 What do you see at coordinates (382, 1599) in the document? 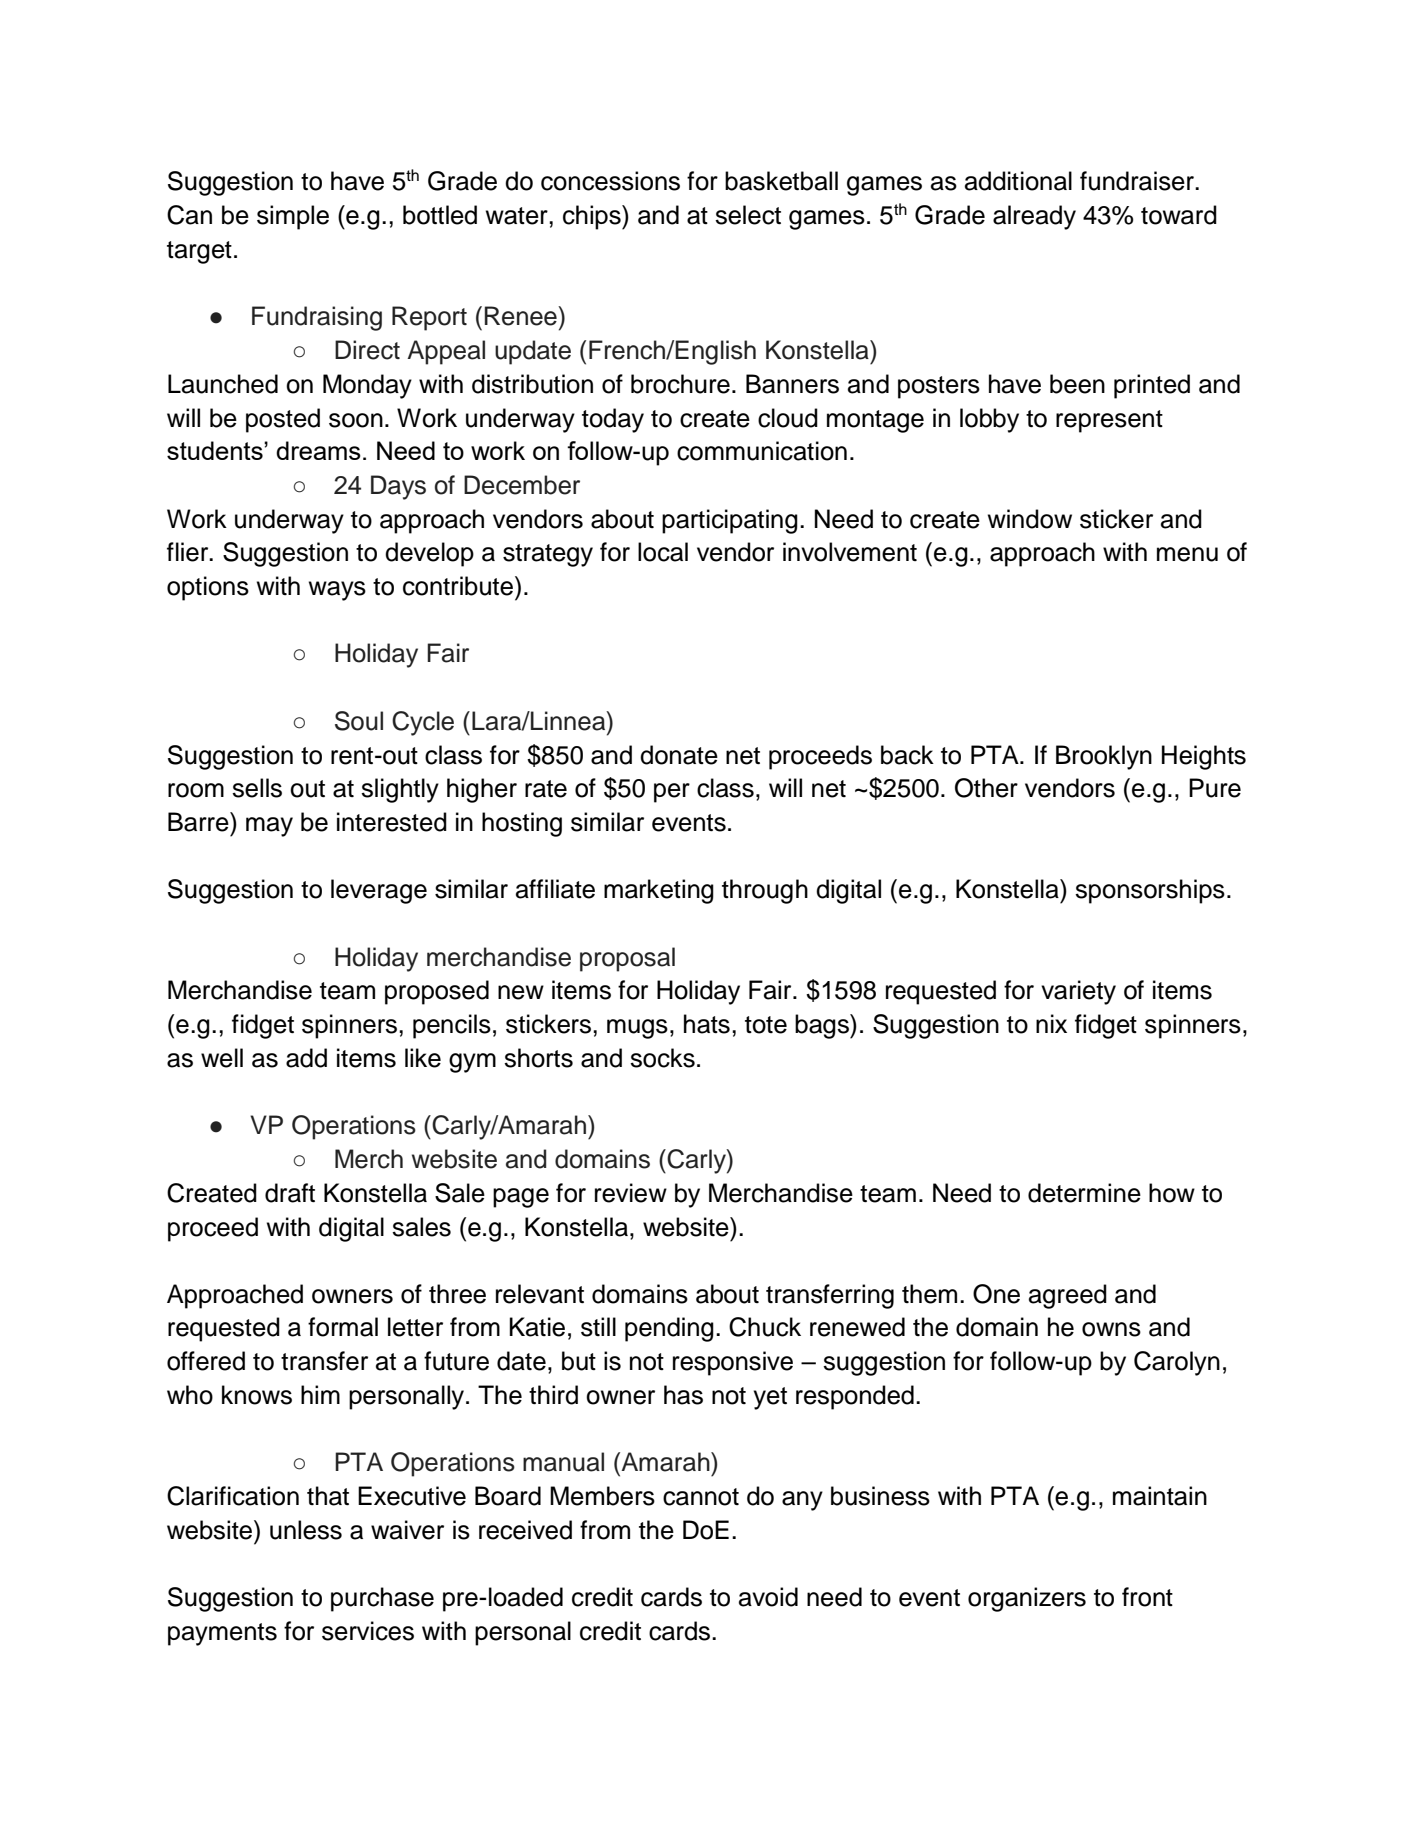
I see `purchase` at bounding box center [382, 1599].
